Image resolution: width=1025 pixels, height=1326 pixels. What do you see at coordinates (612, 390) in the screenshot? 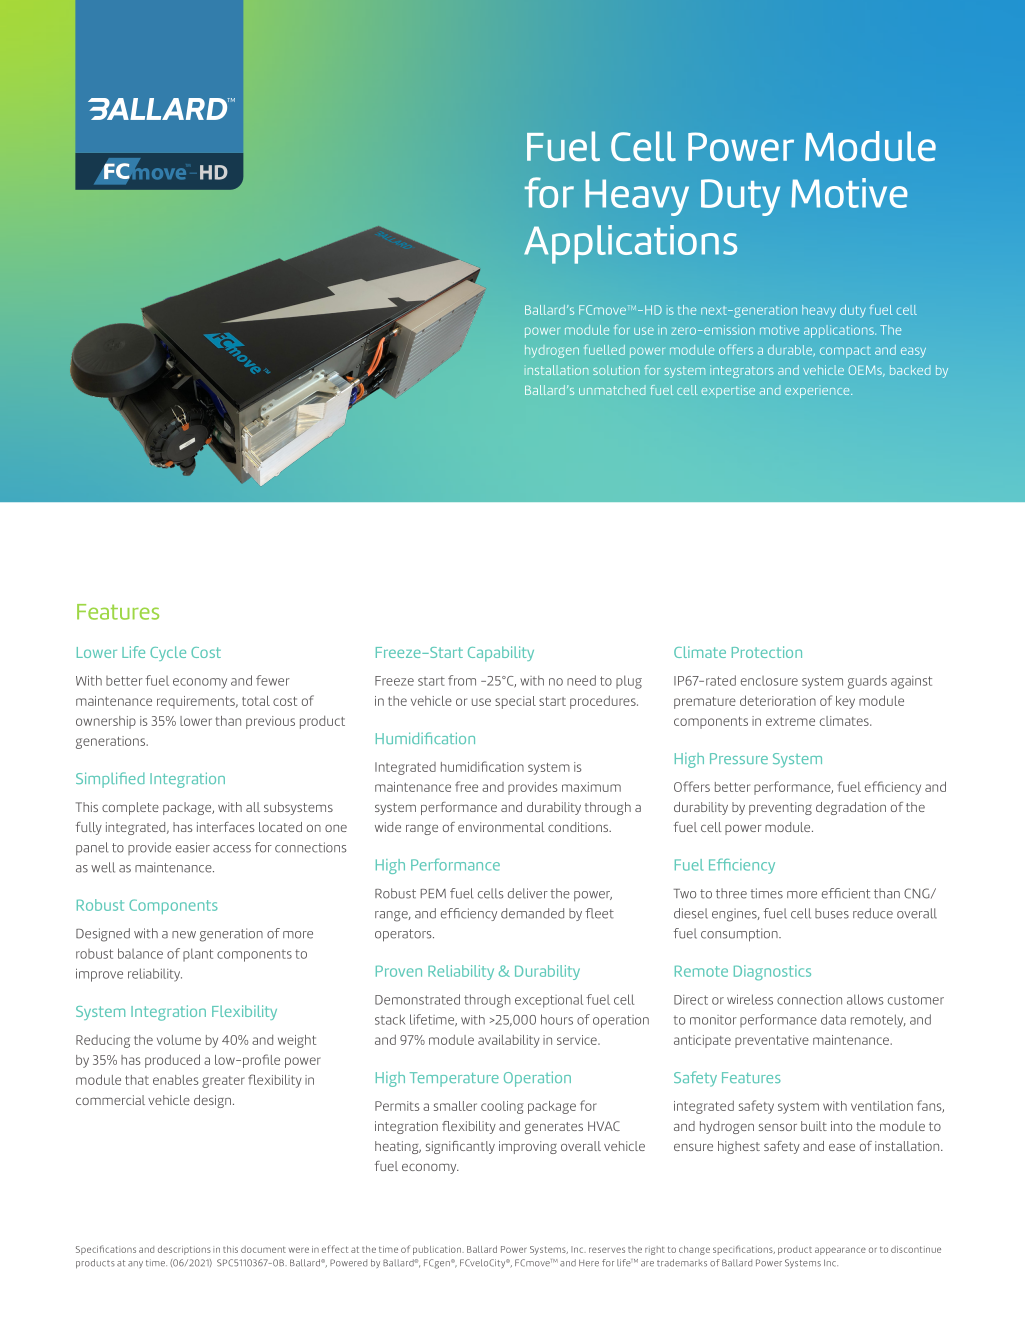
I see `unmatched` at bounding box center [612, 390].
